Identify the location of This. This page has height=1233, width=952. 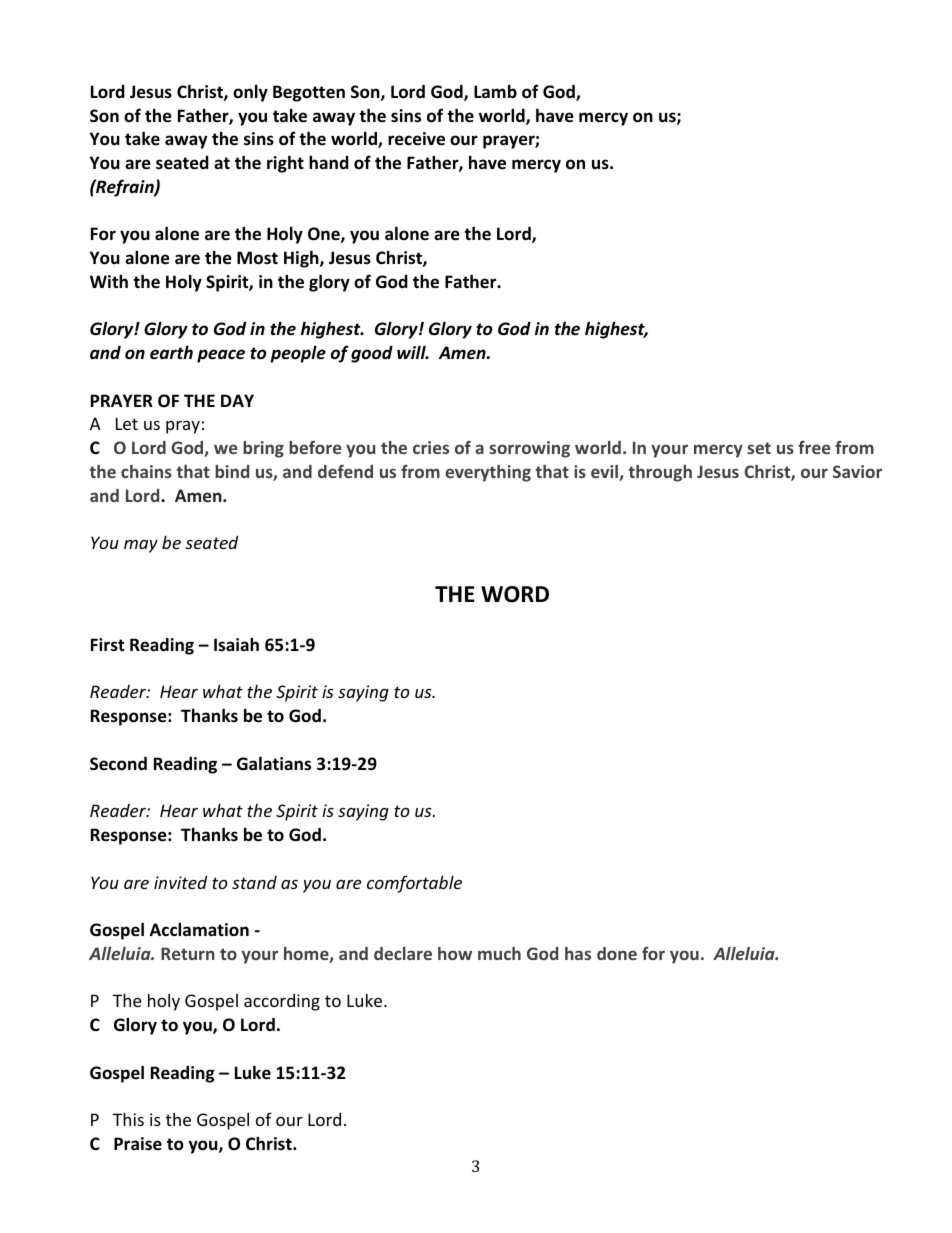
(128, 1119).
